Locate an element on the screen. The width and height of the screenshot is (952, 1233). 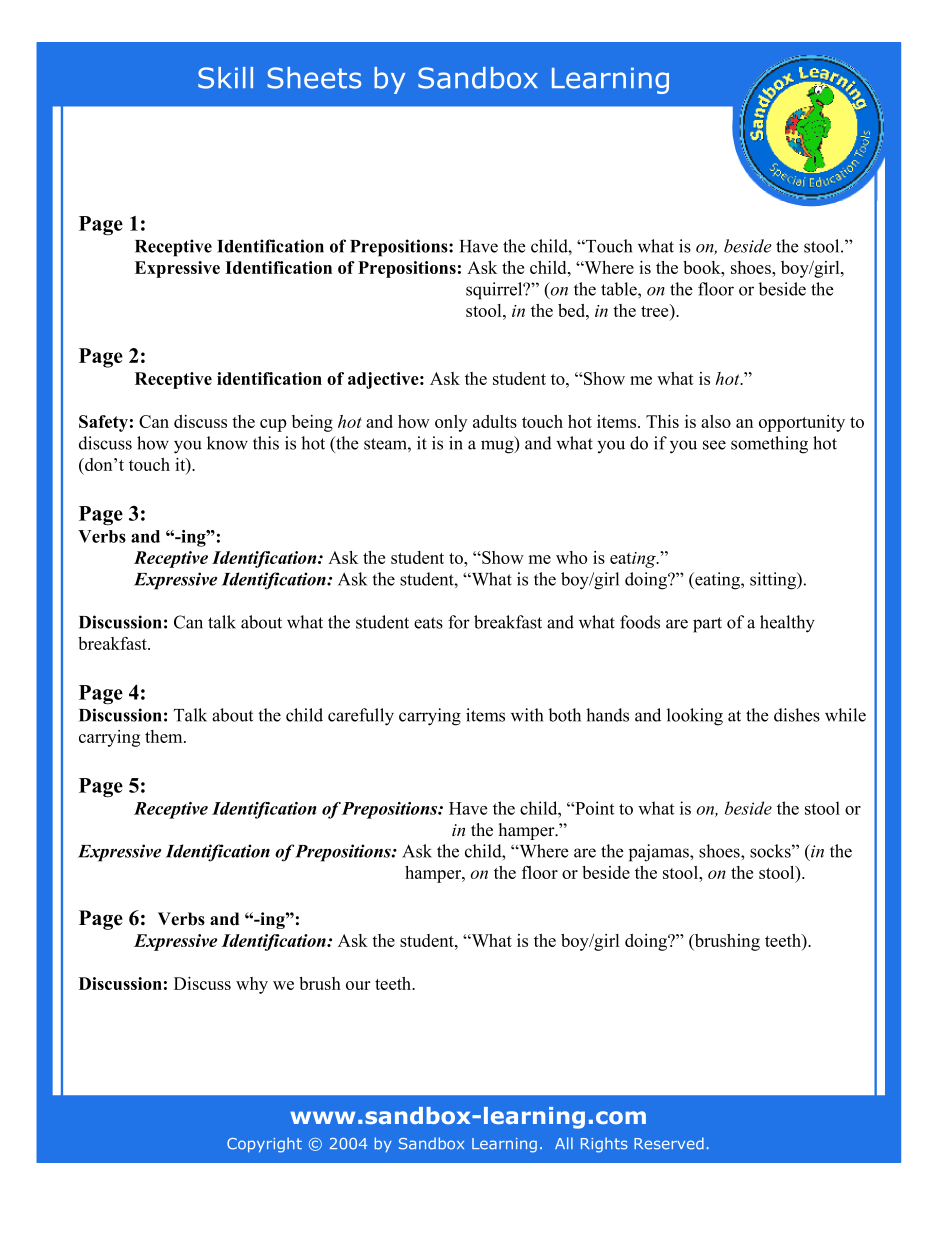
with is located at coordinates (527, 715).
